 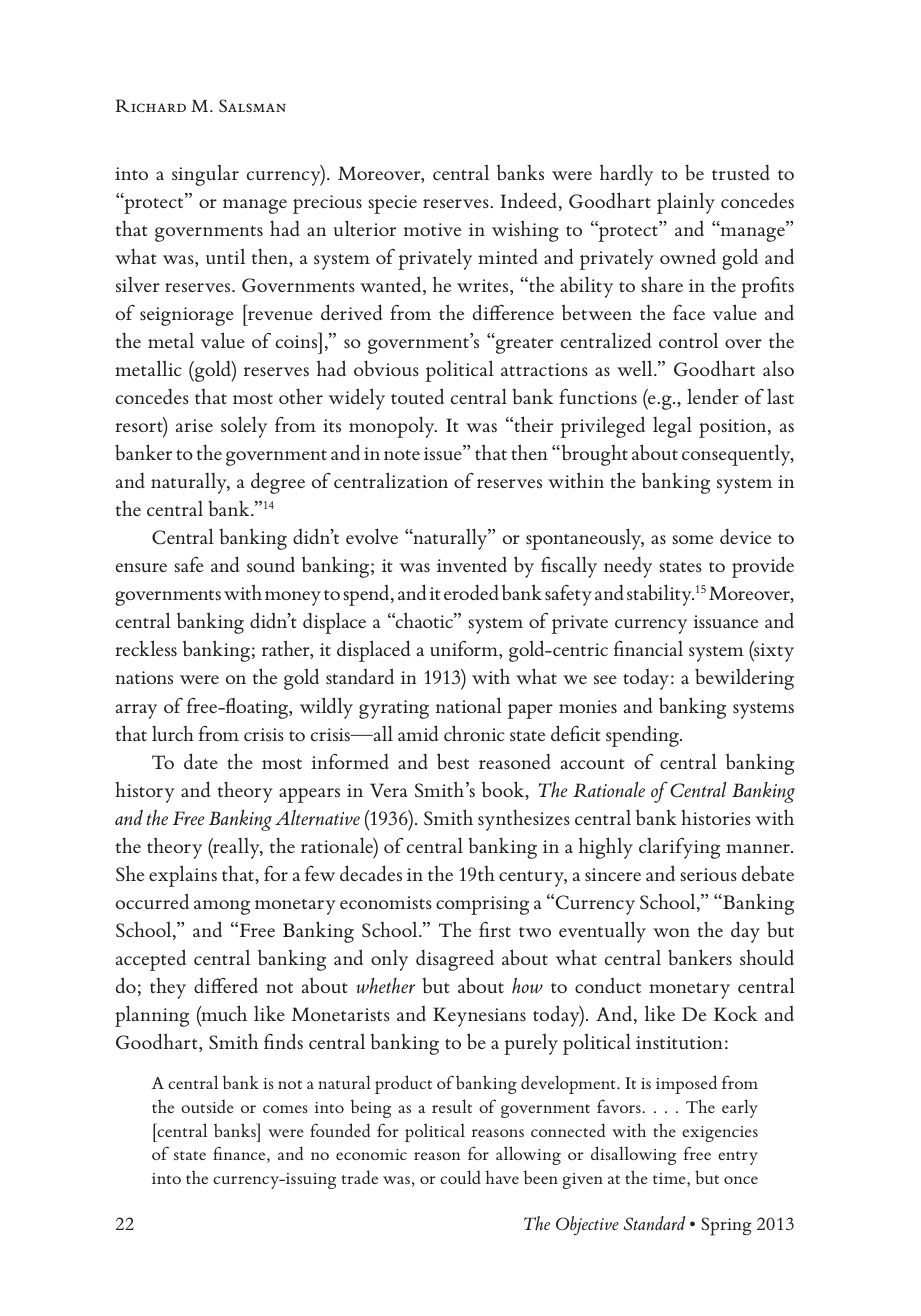 What do you see at coordinates (460, 1177) in the screenshot?
I see `could` at bounding box center [460, 1177].
